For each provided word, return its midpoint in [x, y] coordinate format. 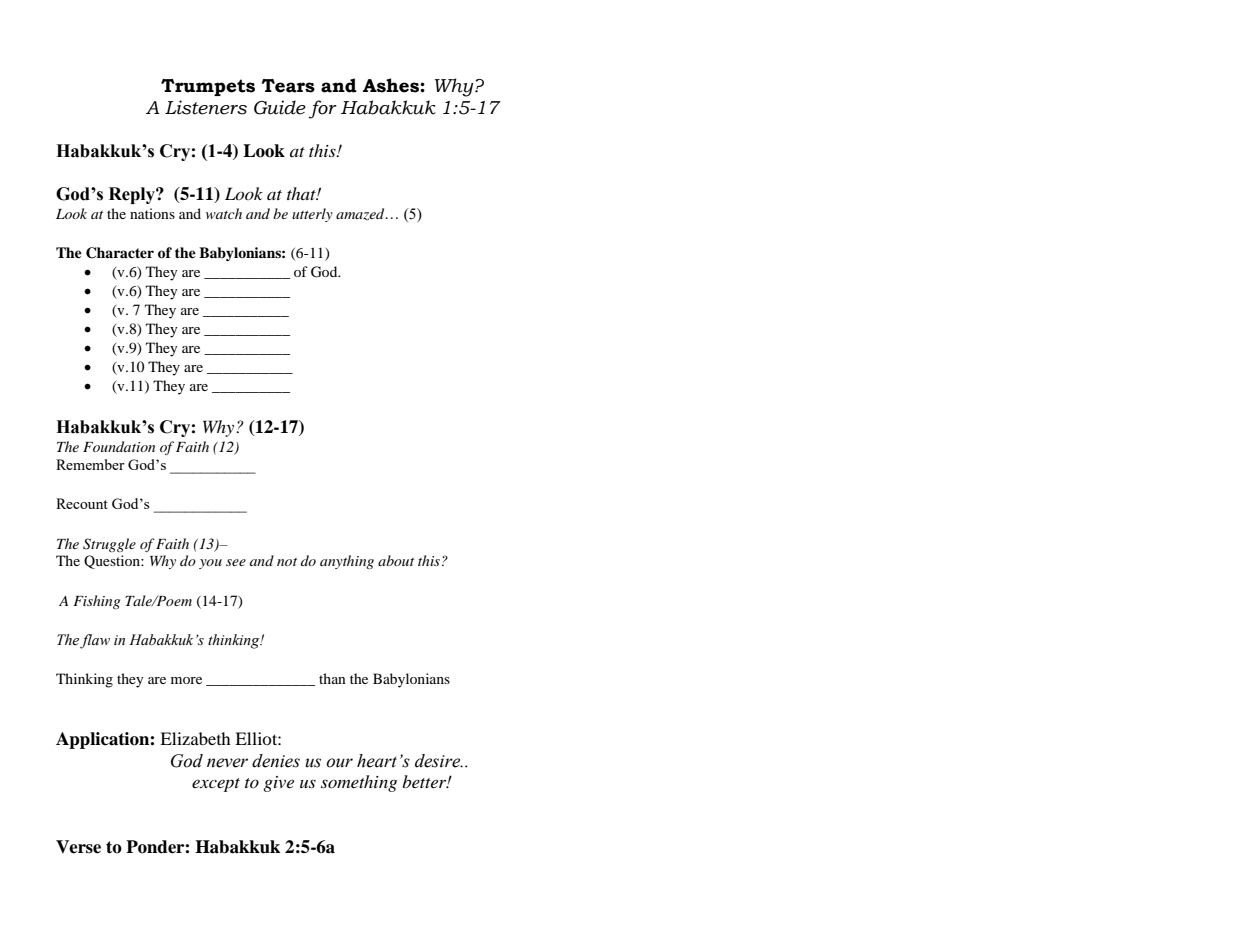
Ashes [392, 85]
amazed [361, 214]
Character [120, 253]
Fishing [96, 602]
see [236, 562]
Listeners [206, 107]
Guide [280, 107]
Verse [78, 847]
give [278, 784]
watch [224, 213]
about [396, 560]
